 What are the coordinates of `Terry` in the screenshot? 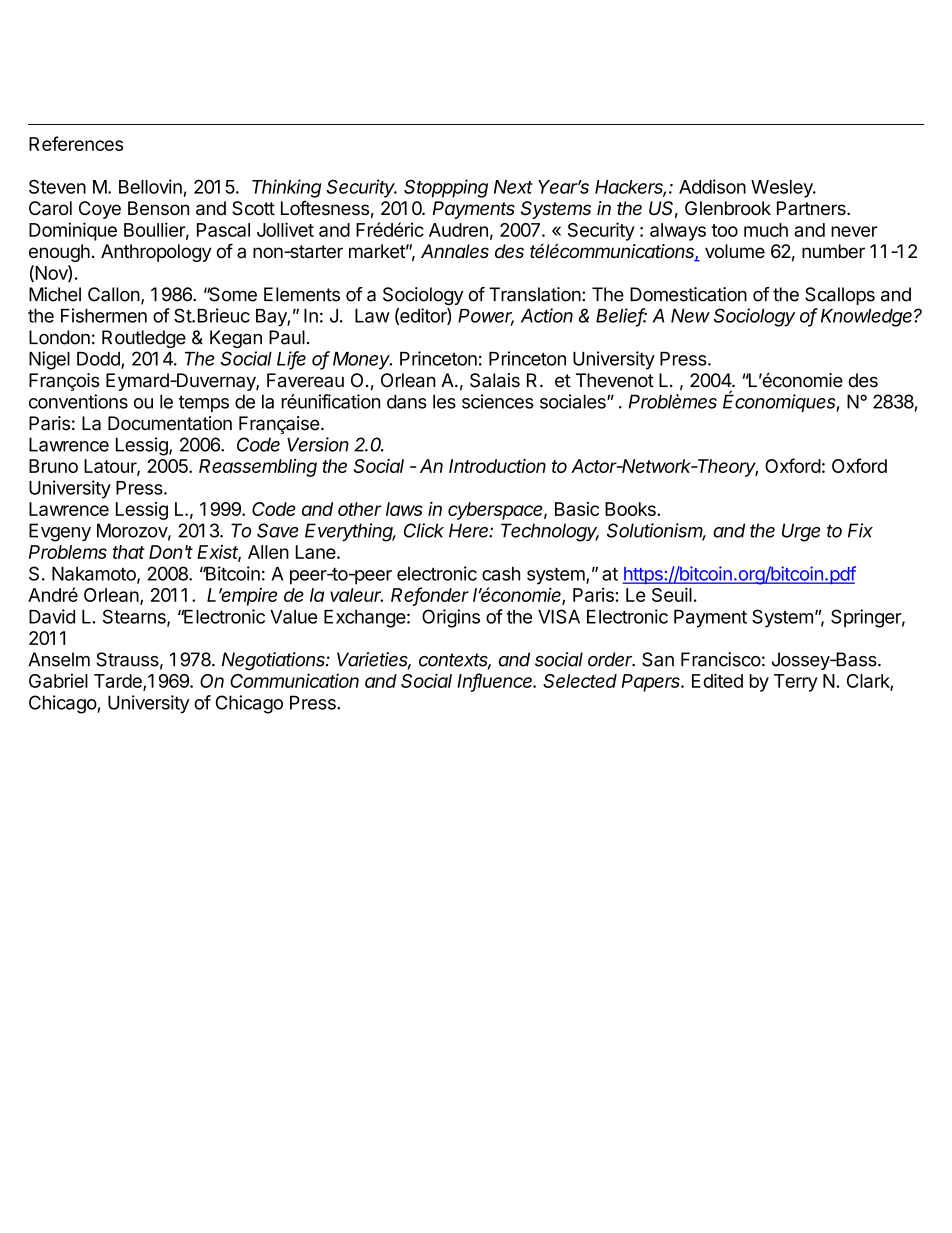 It's located at (796, 683).
